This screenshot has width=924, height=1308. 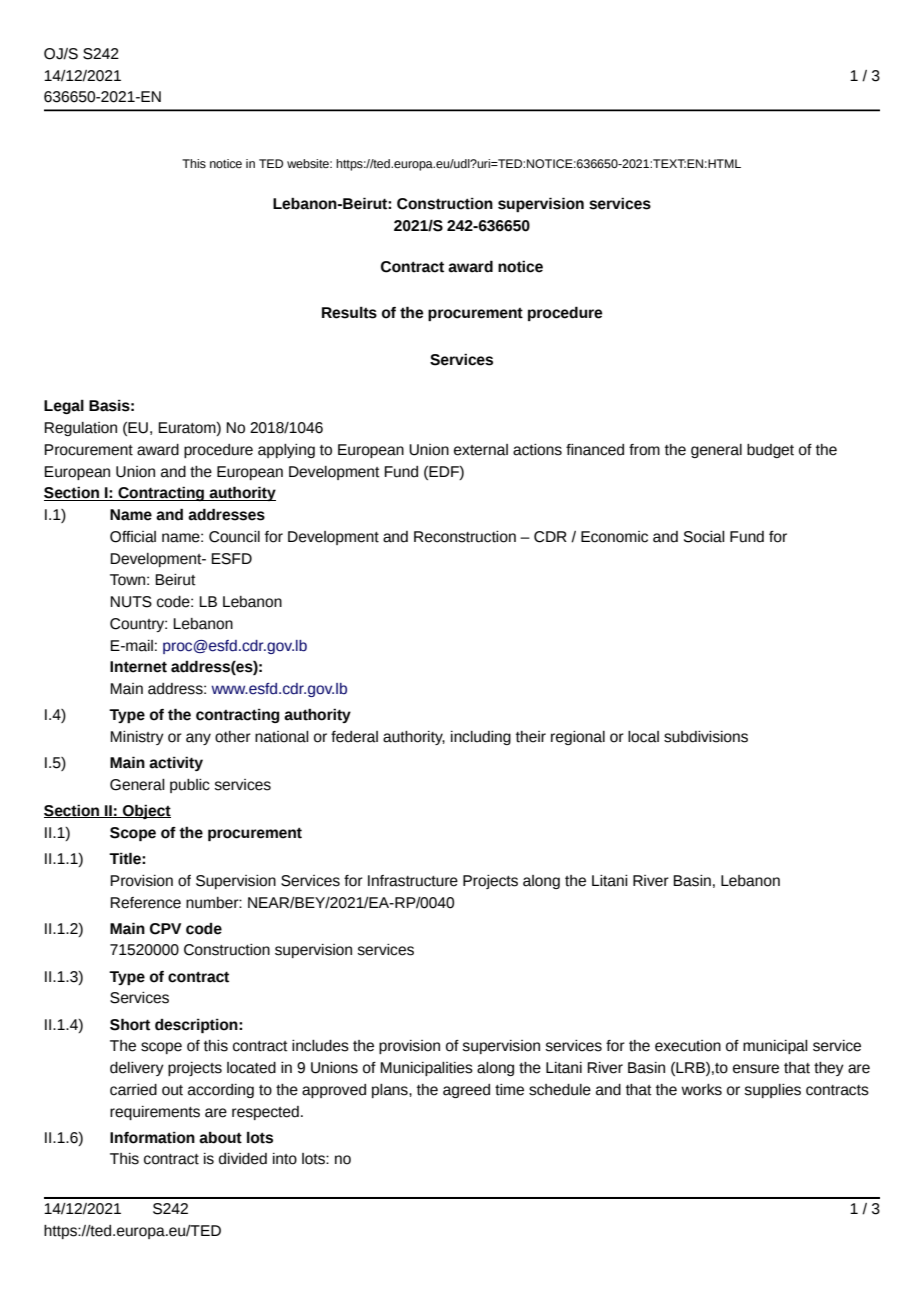 What do you see at coordinates (64, 407) in the screenshot?
I see `Legal` at bounding box center [64, 407].
